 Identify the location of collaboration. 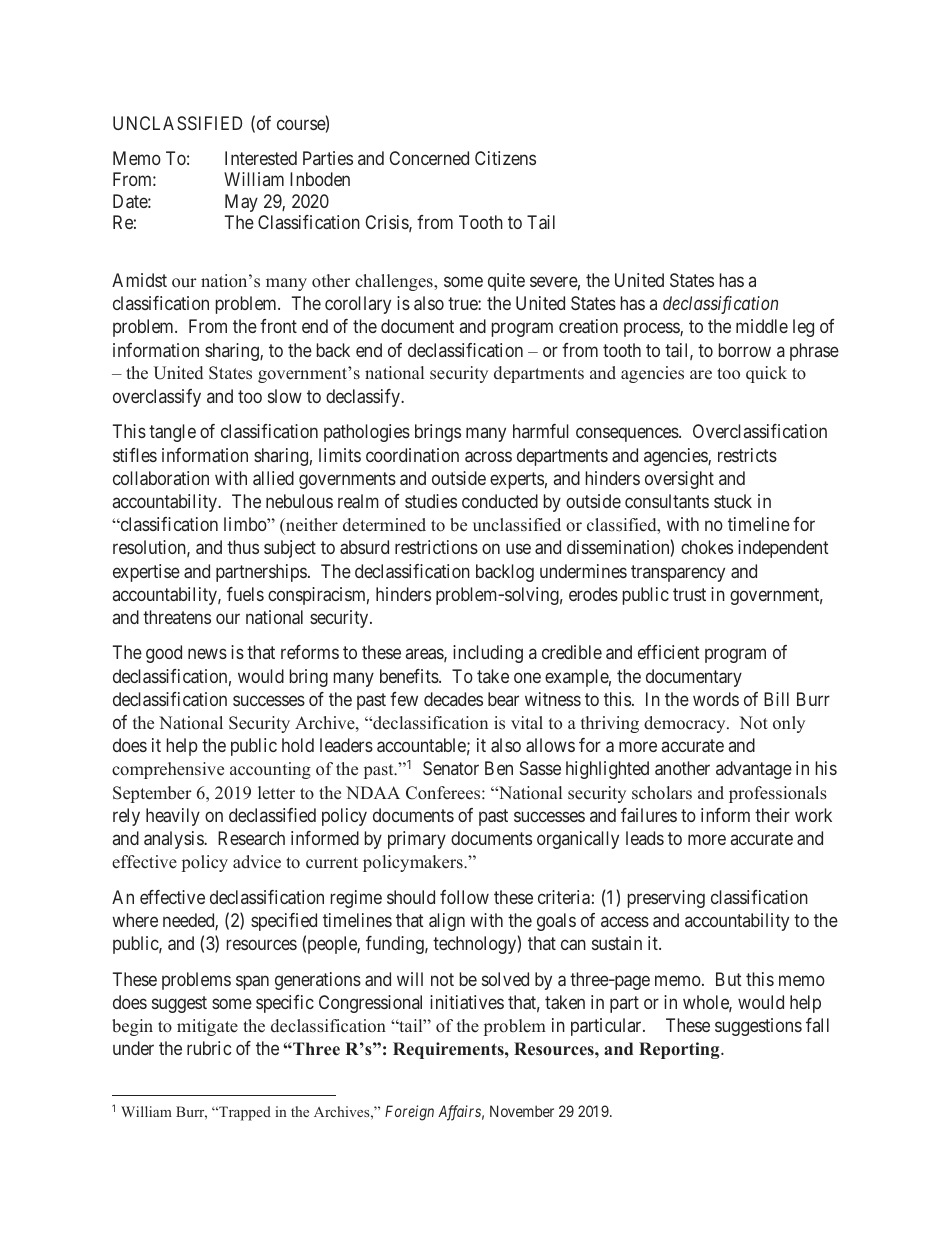
(161, 478).
